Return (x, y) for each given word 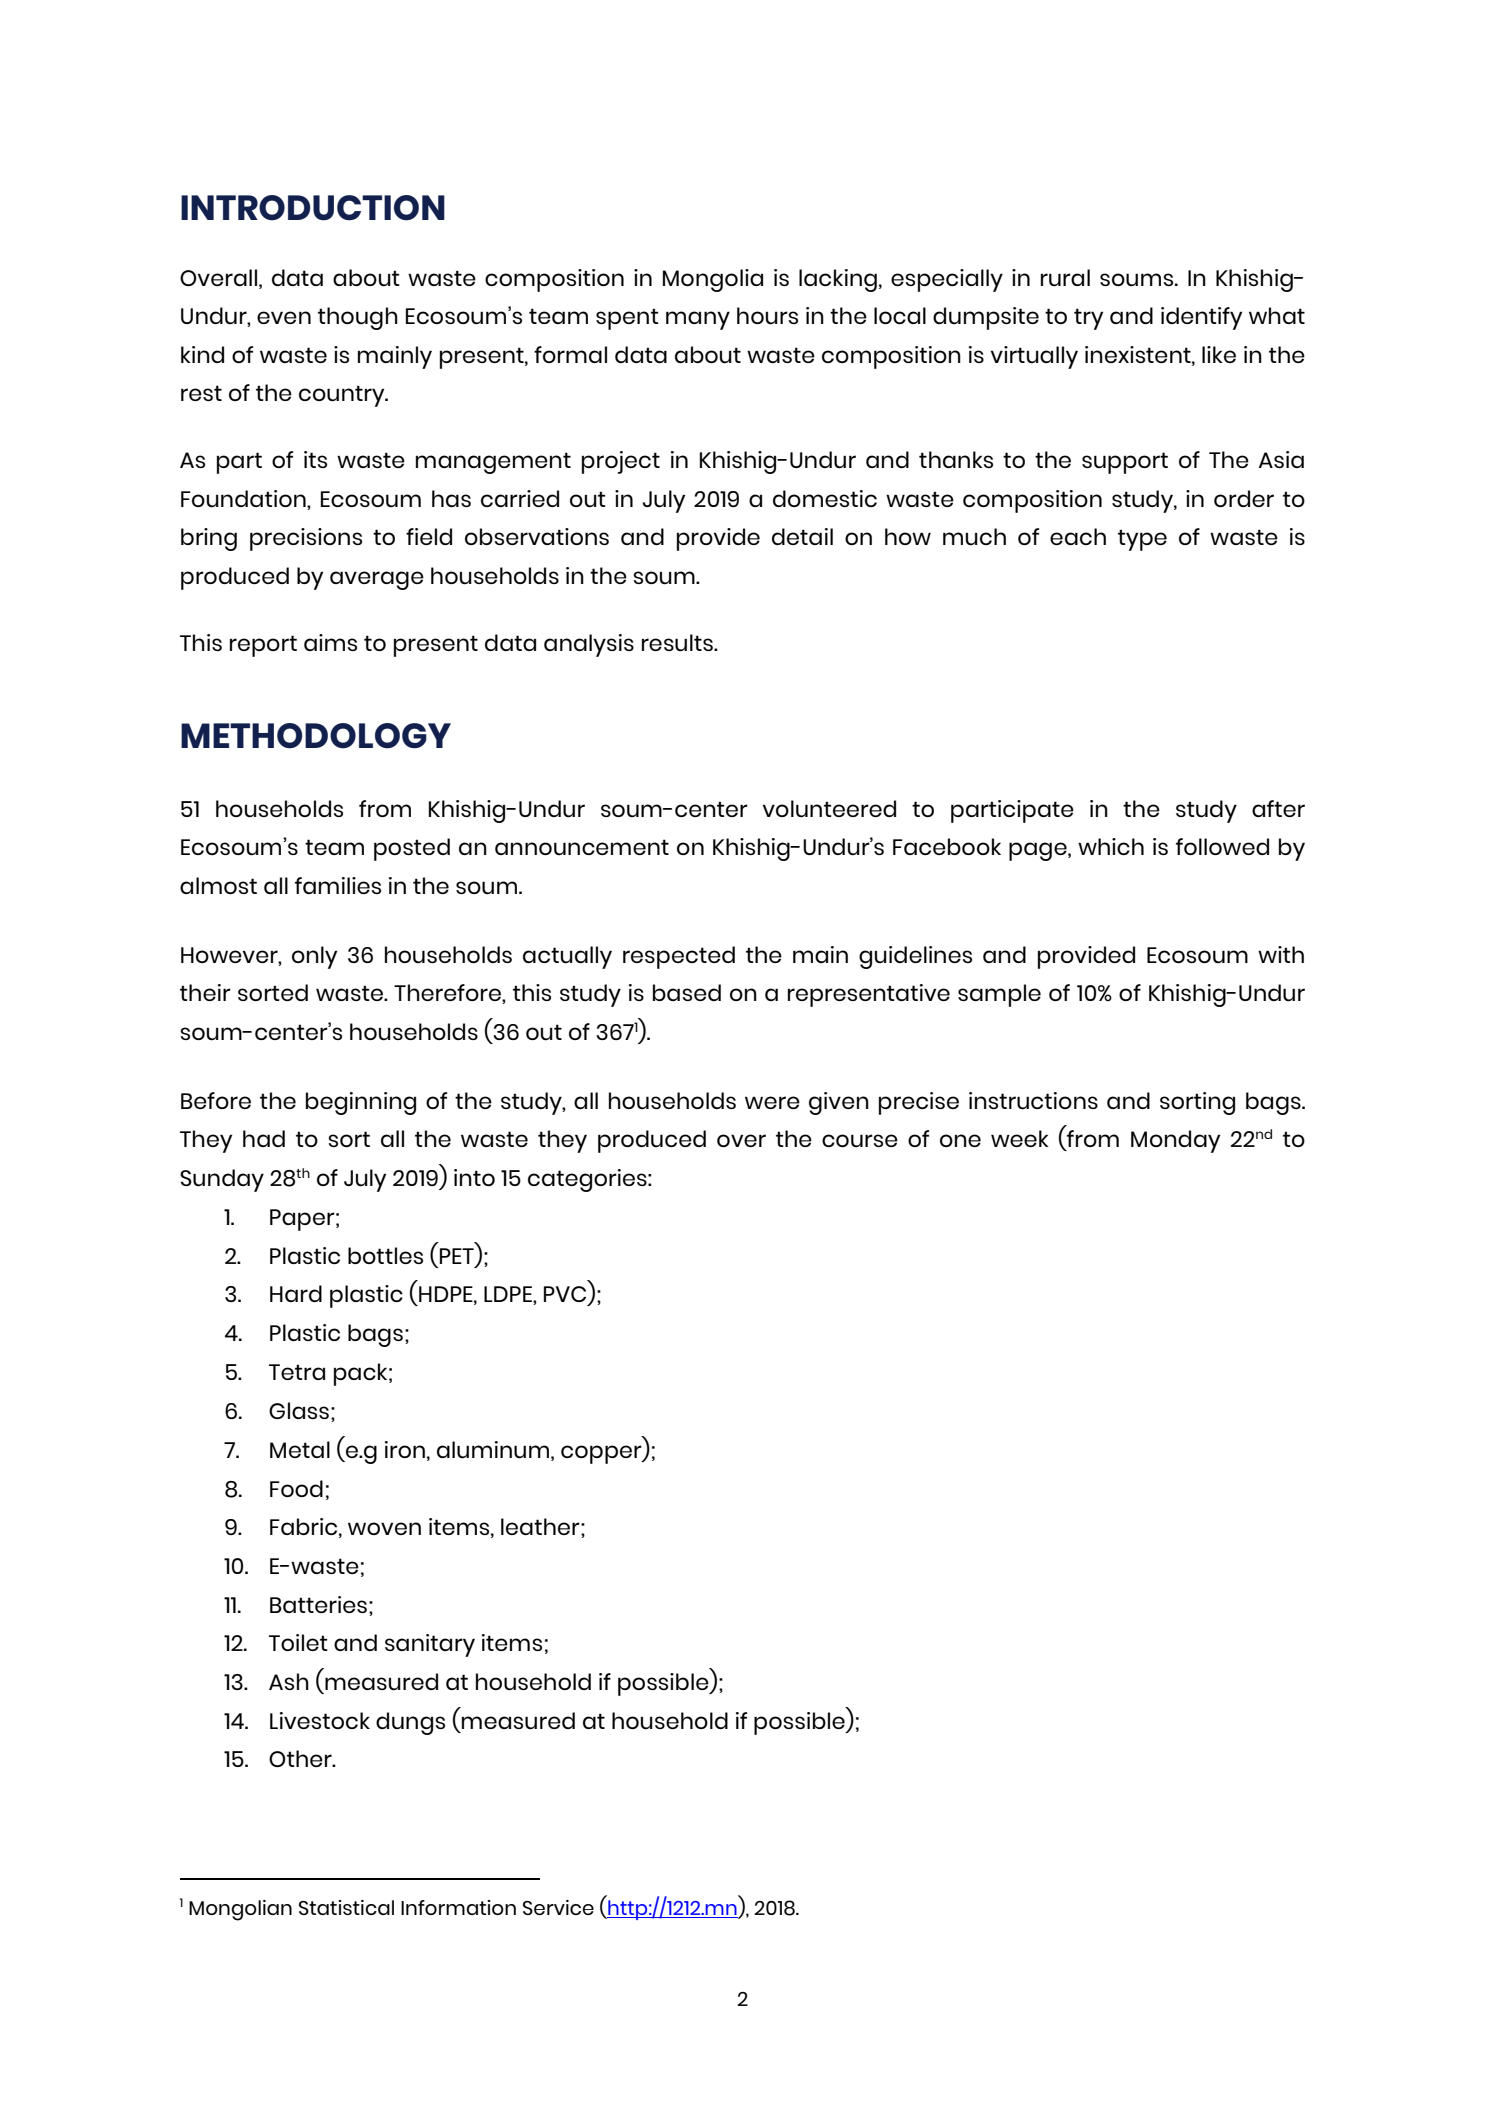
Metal (300, 1449)
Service (558, 1907)
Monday (1175, 1141)
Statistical (346, 1907)
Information (458, 1907)
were (772, 1102)
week (1020, 1138)
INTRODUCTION (313, 208)
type (1142, 540)
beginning (361, 1103)
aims (330, 642)
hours (767, 316)
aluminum (494, 1450)
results (678, 643)
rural (1065, 277)
